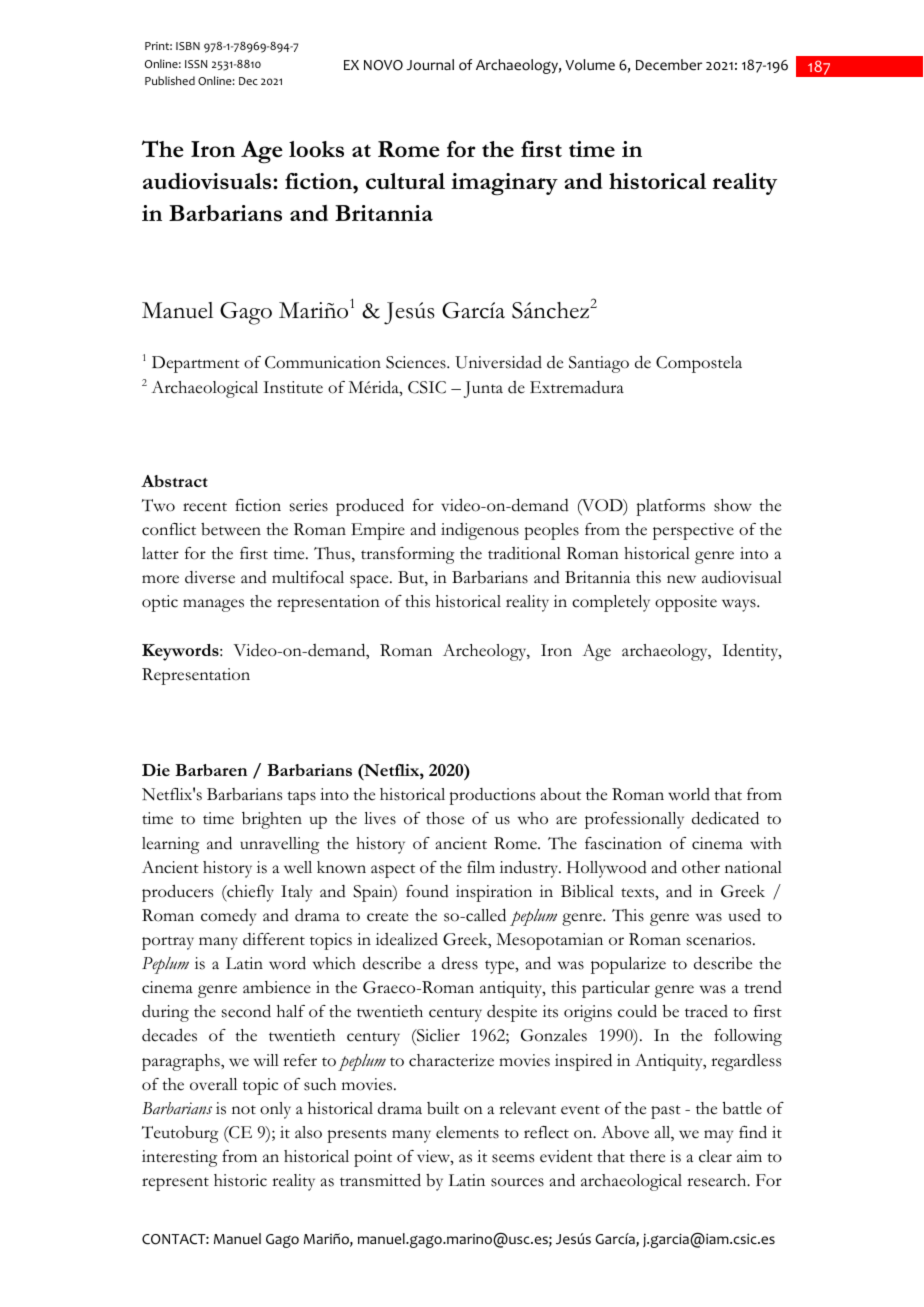 This document has height=1307, width=924. Describe the element at coordinates (249, 893) in the document. I see `chiefly` at that location.
